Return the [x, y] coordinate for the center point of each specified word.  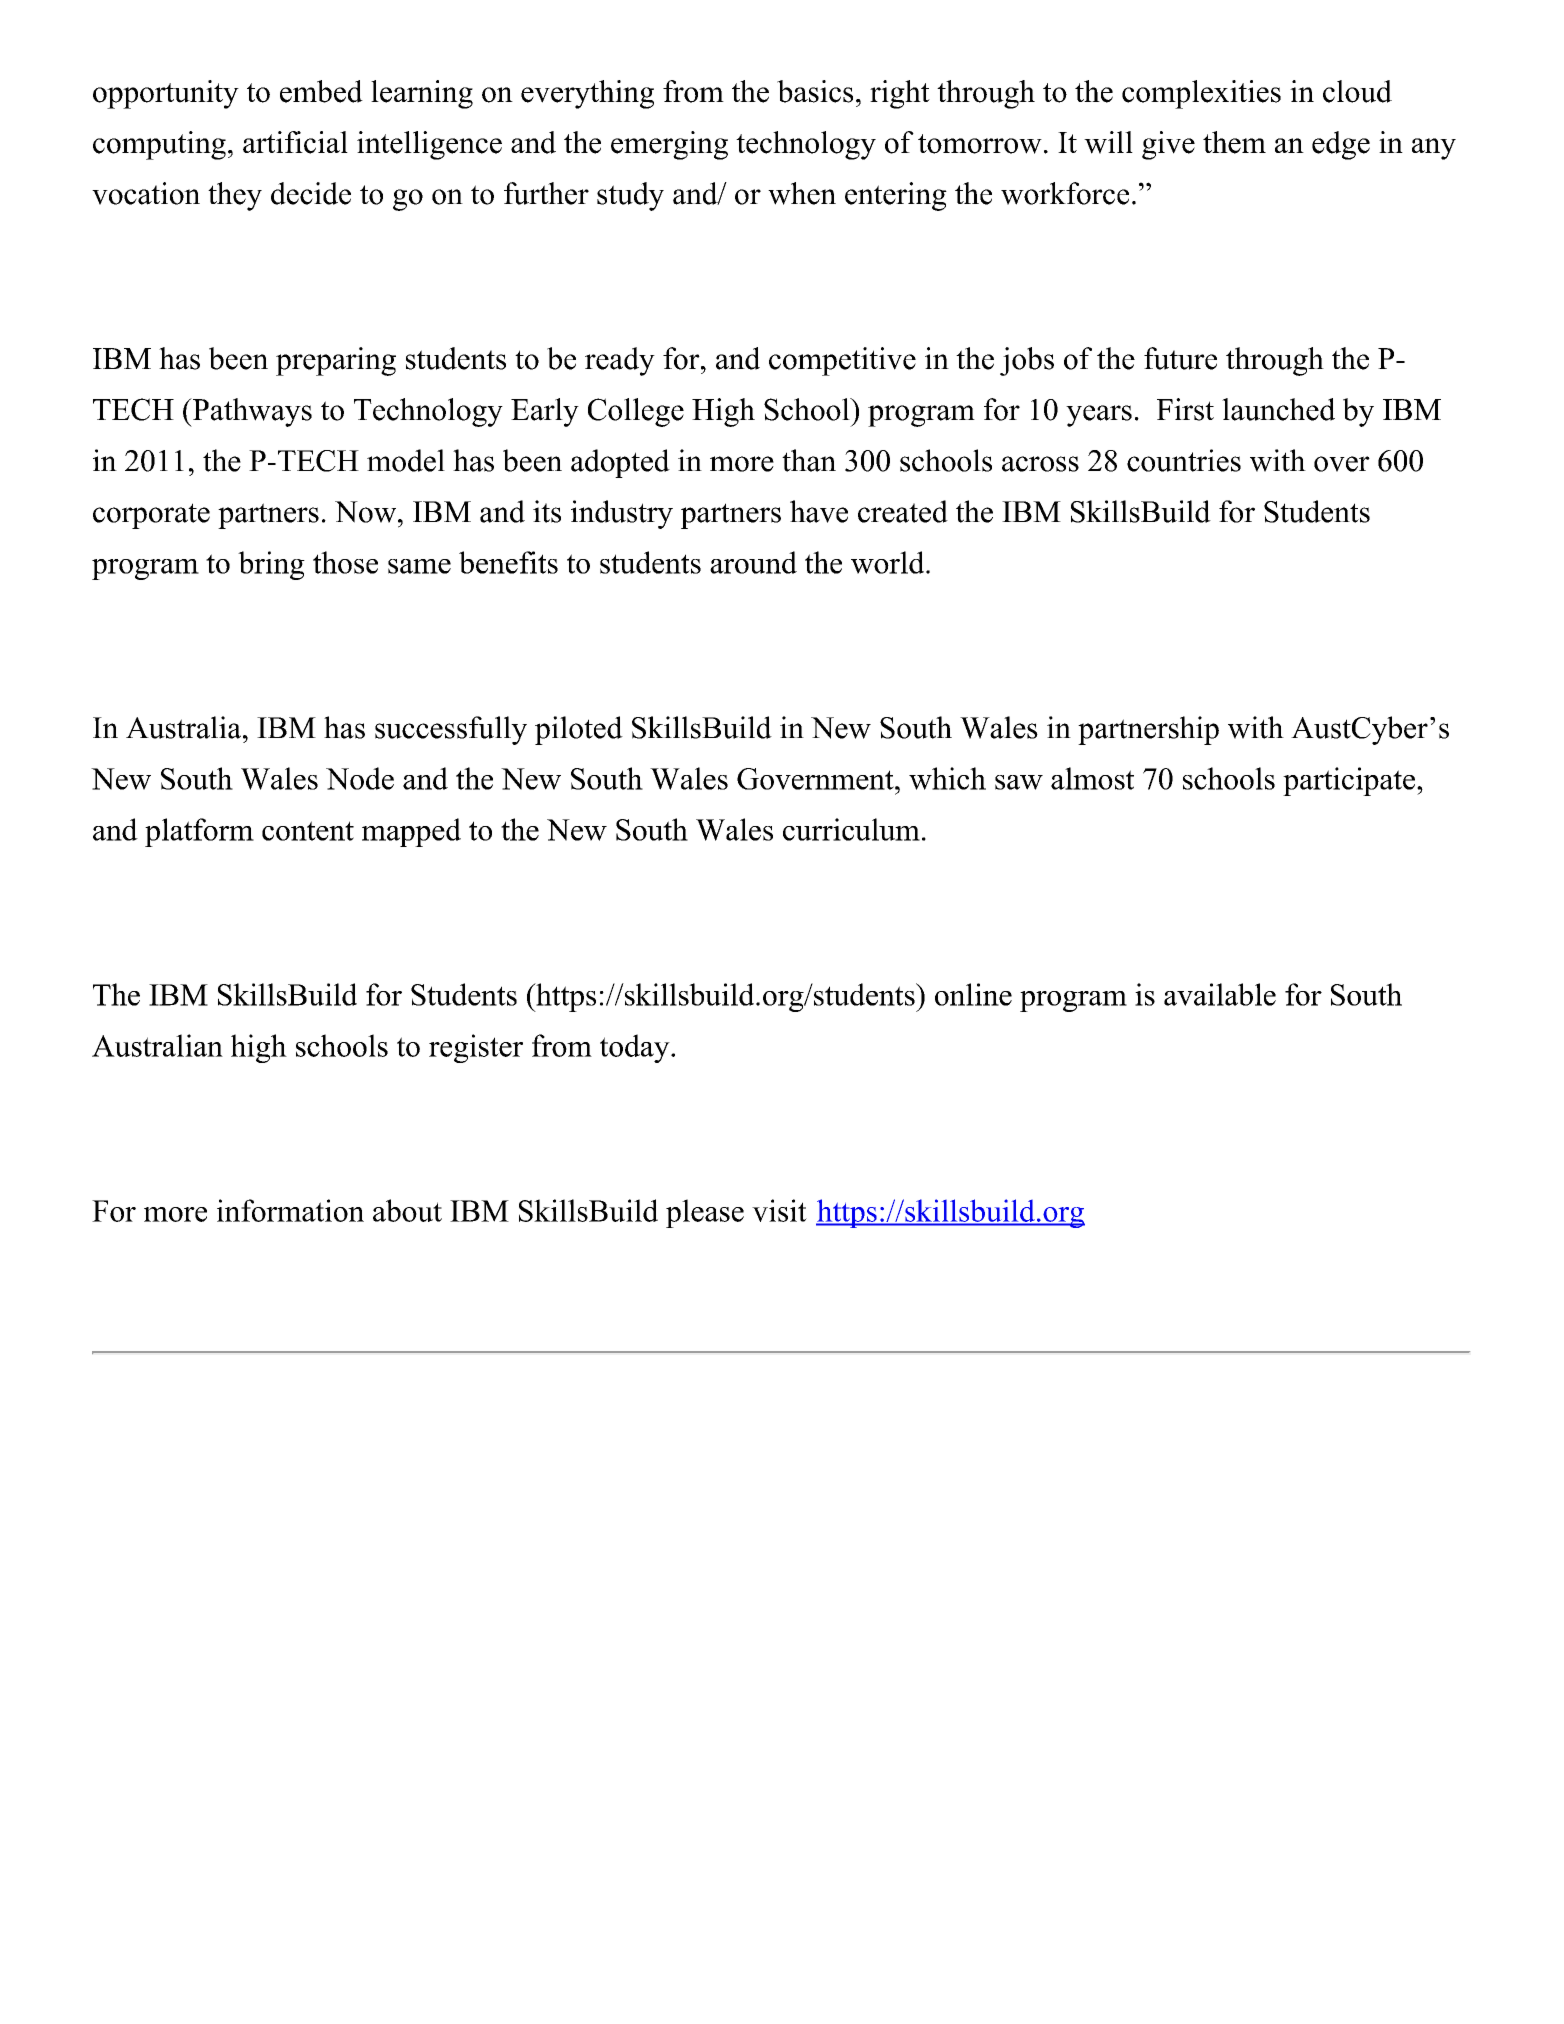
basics [815, 91]
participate [1350, 781]
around [753, 562]
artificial [295, 142]
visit [779, 1210]
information [290, 1210]
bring [271, 565]
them [1234, 142]
